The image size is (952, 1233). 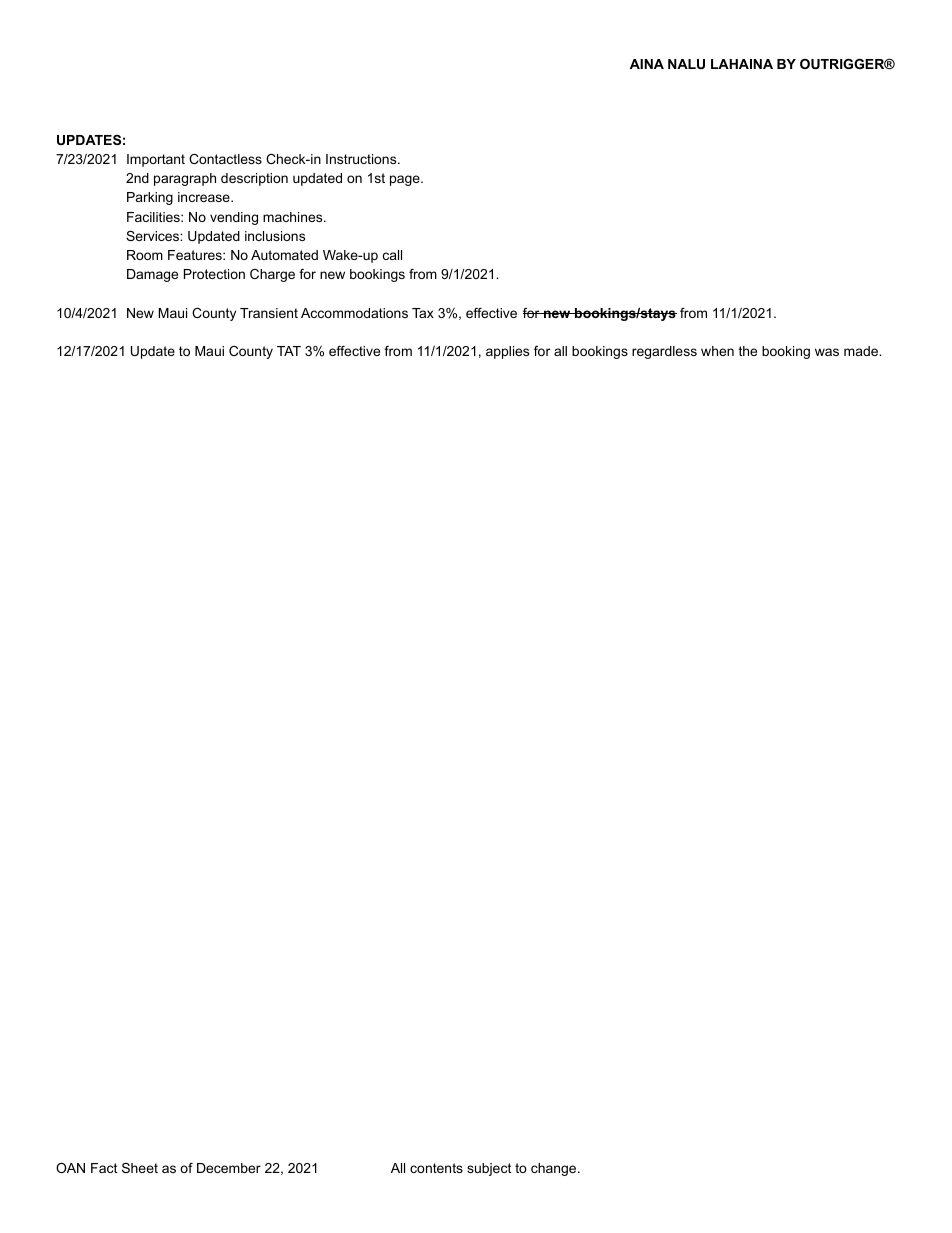 I want to click on Transient, so click(x=269, y=313).
